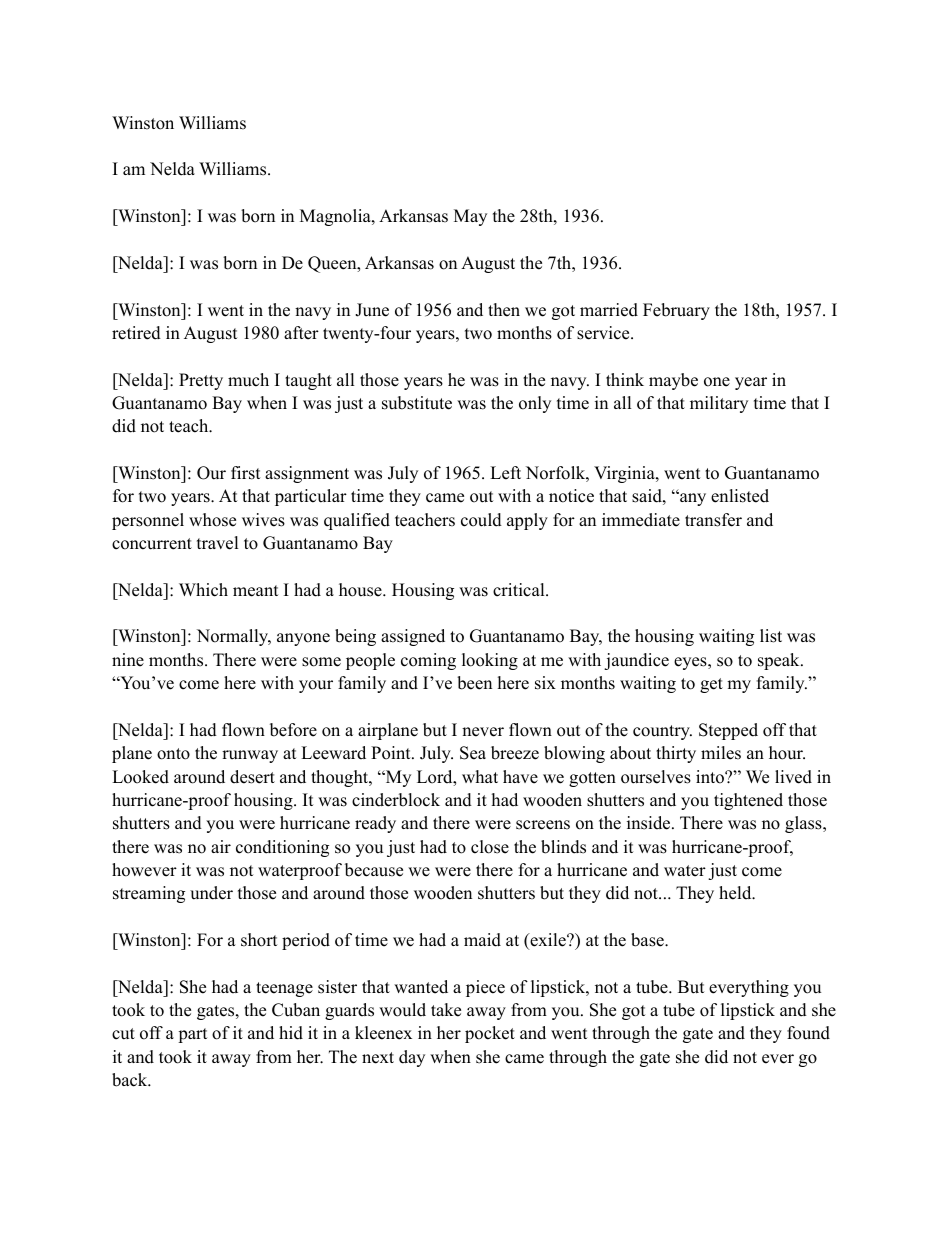 The width and height of the screenshot is (952, 1233). What do you see at coordinates (780, 661) in the screenshot?
I see `speak` at bounding box center [780, 661].
